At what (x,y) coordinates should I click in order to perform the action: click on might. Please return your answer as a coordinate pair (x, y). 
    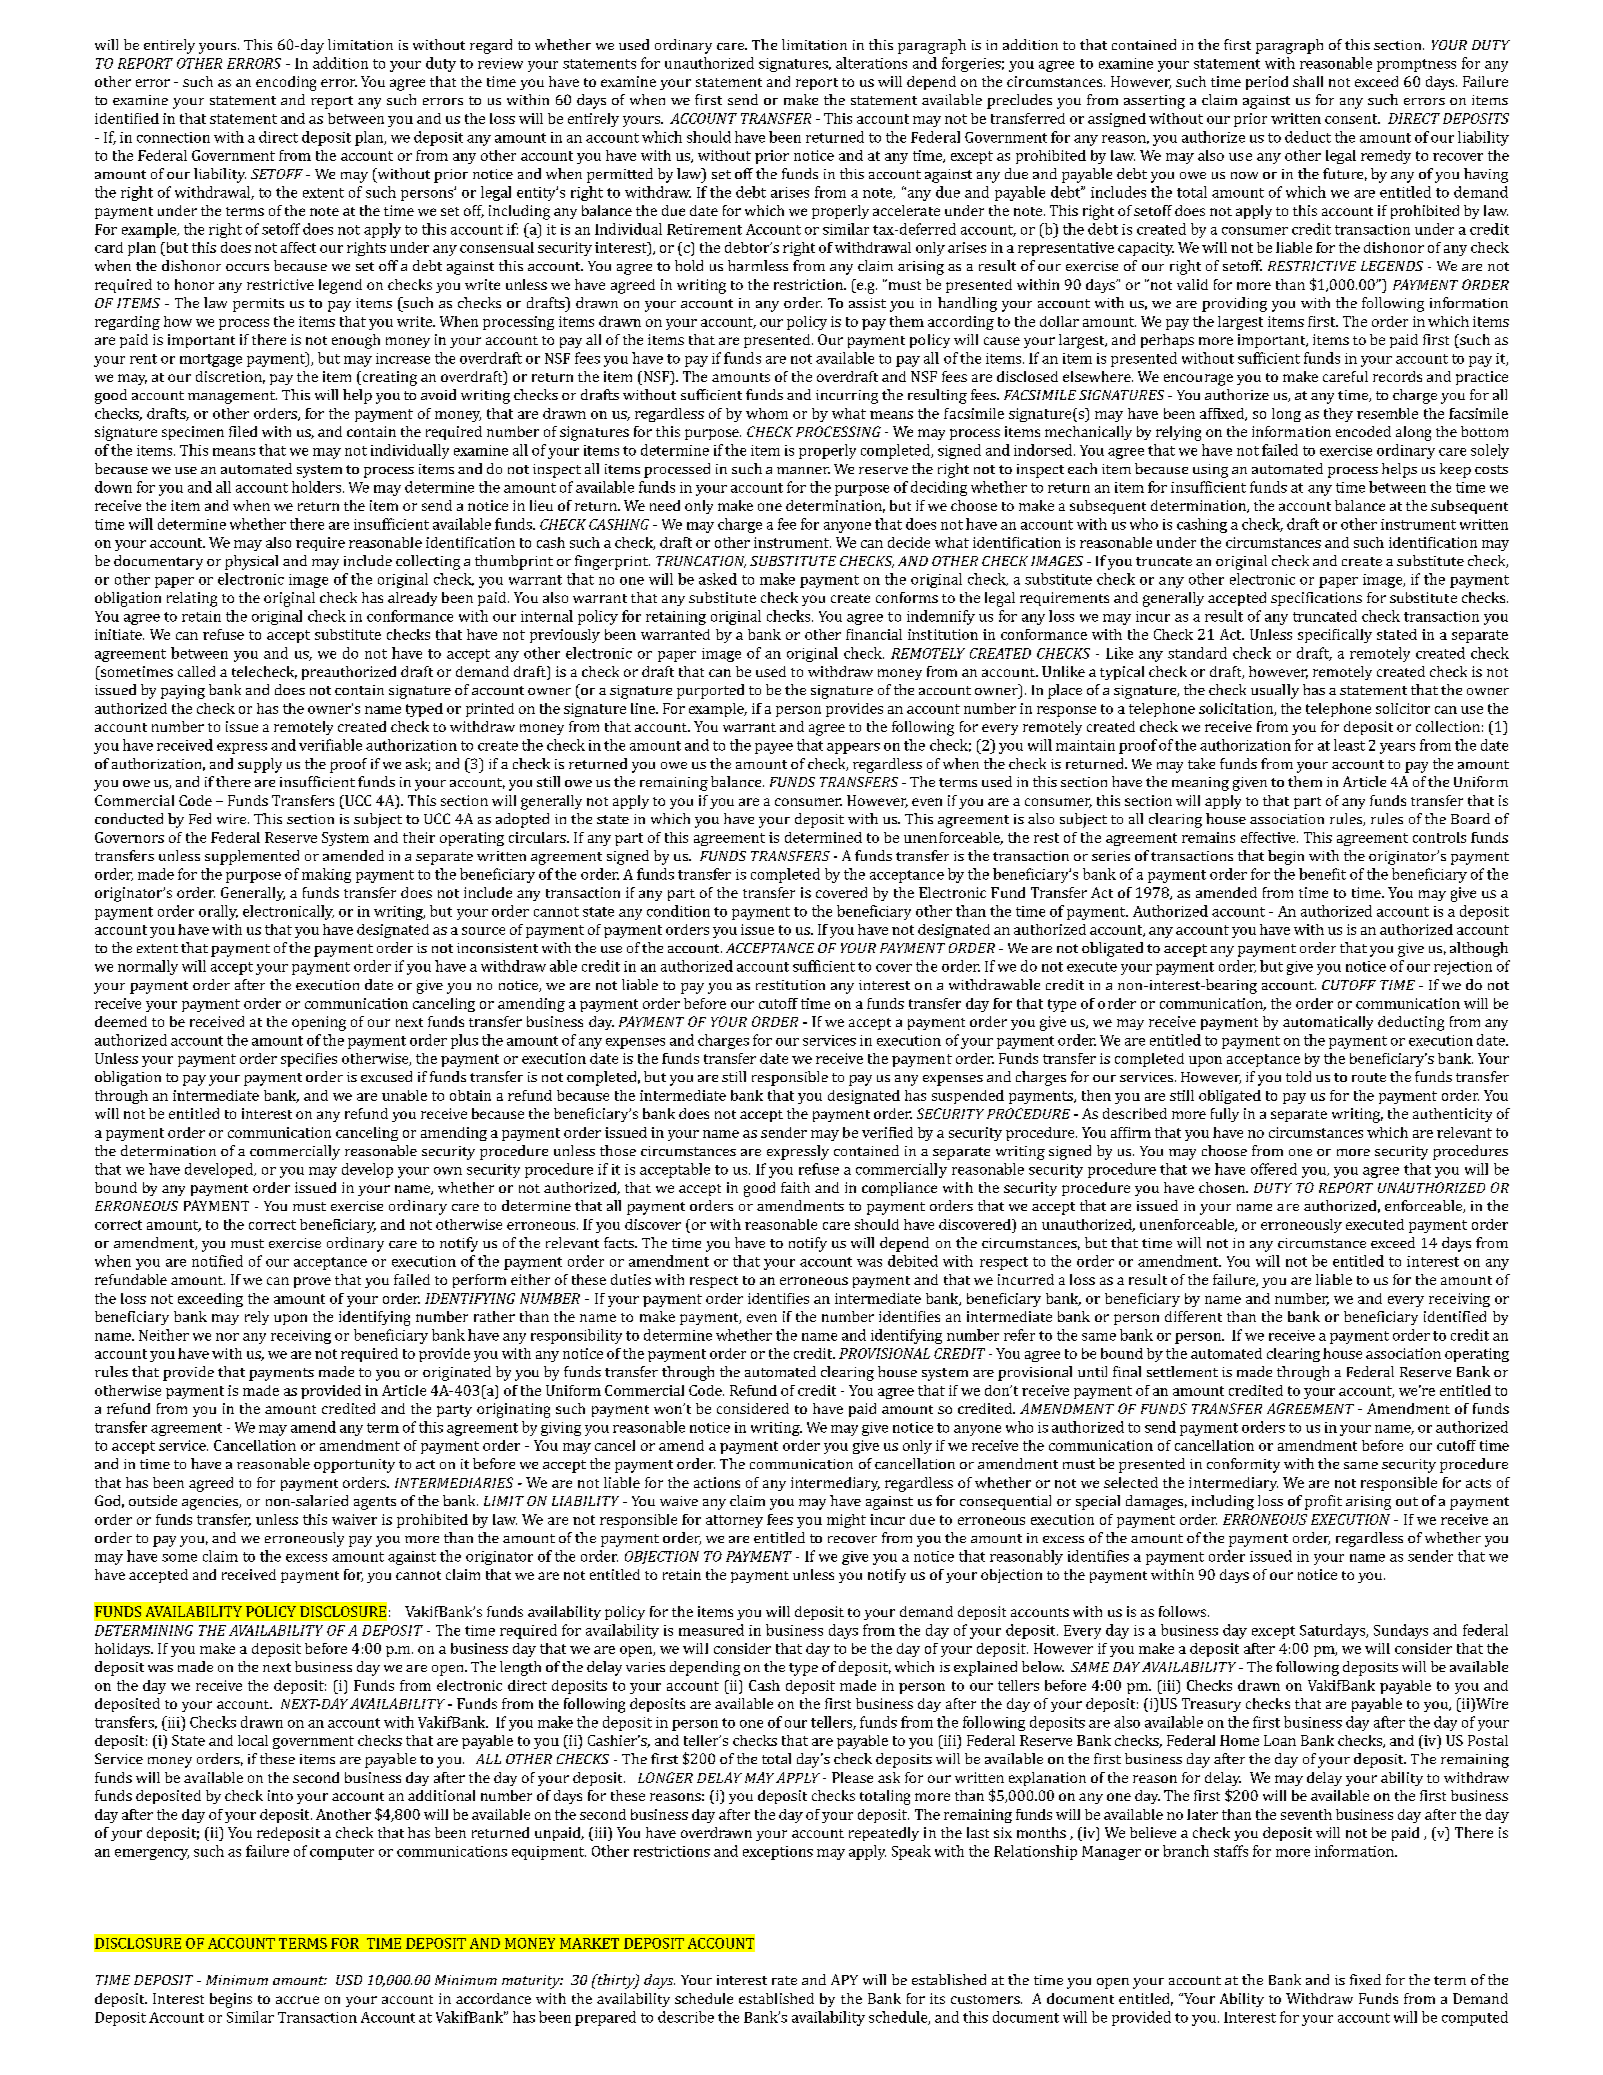
    Looking at the image, I should click on (846, 1521).
